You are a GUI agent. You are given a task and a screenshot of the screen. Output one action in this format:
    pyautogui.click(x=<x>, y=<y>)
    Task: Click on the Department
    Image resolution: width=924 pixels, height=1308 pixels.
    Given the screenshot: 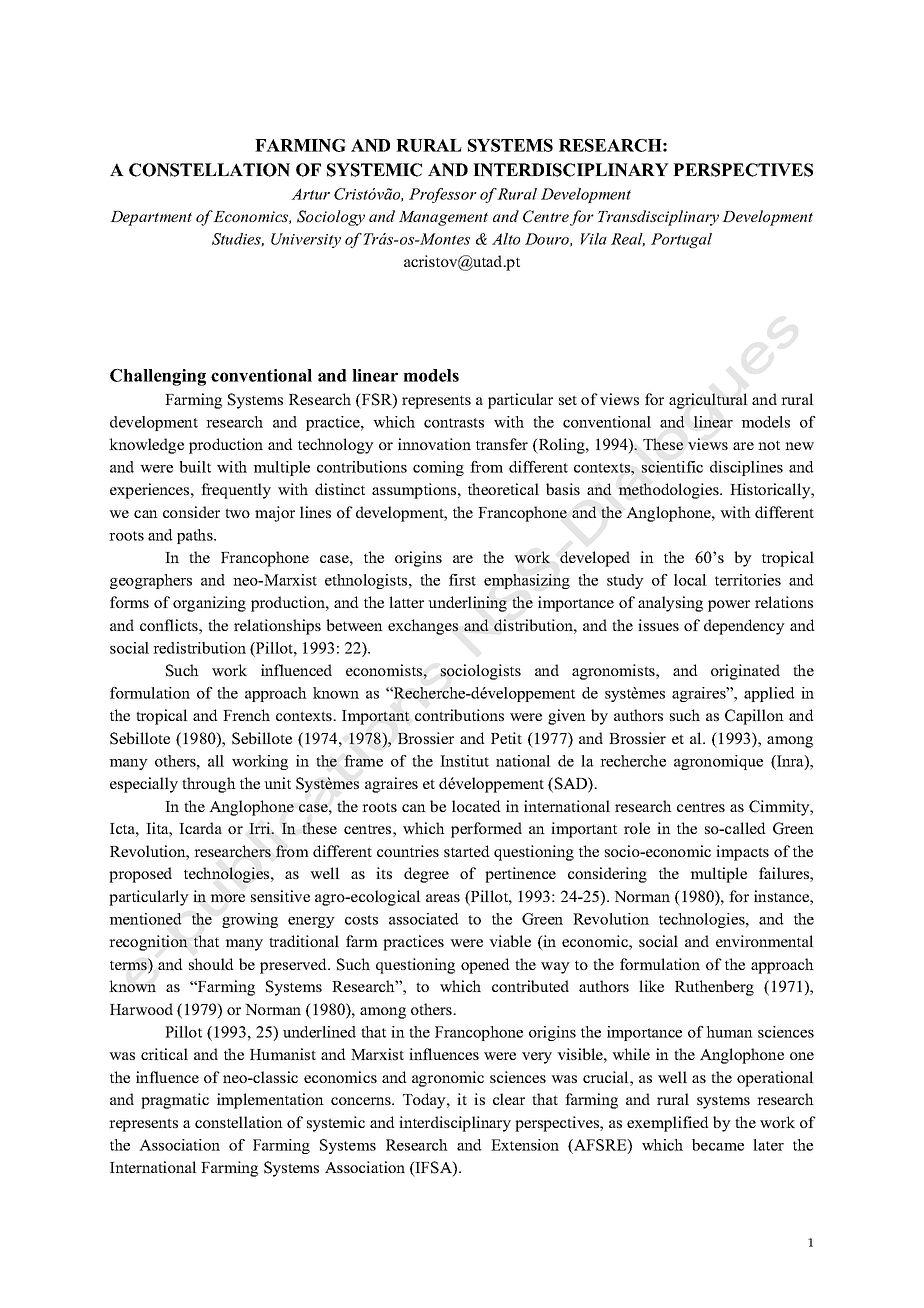 What is the action you would take?
    pyautogui.click(x=151, y=218)
